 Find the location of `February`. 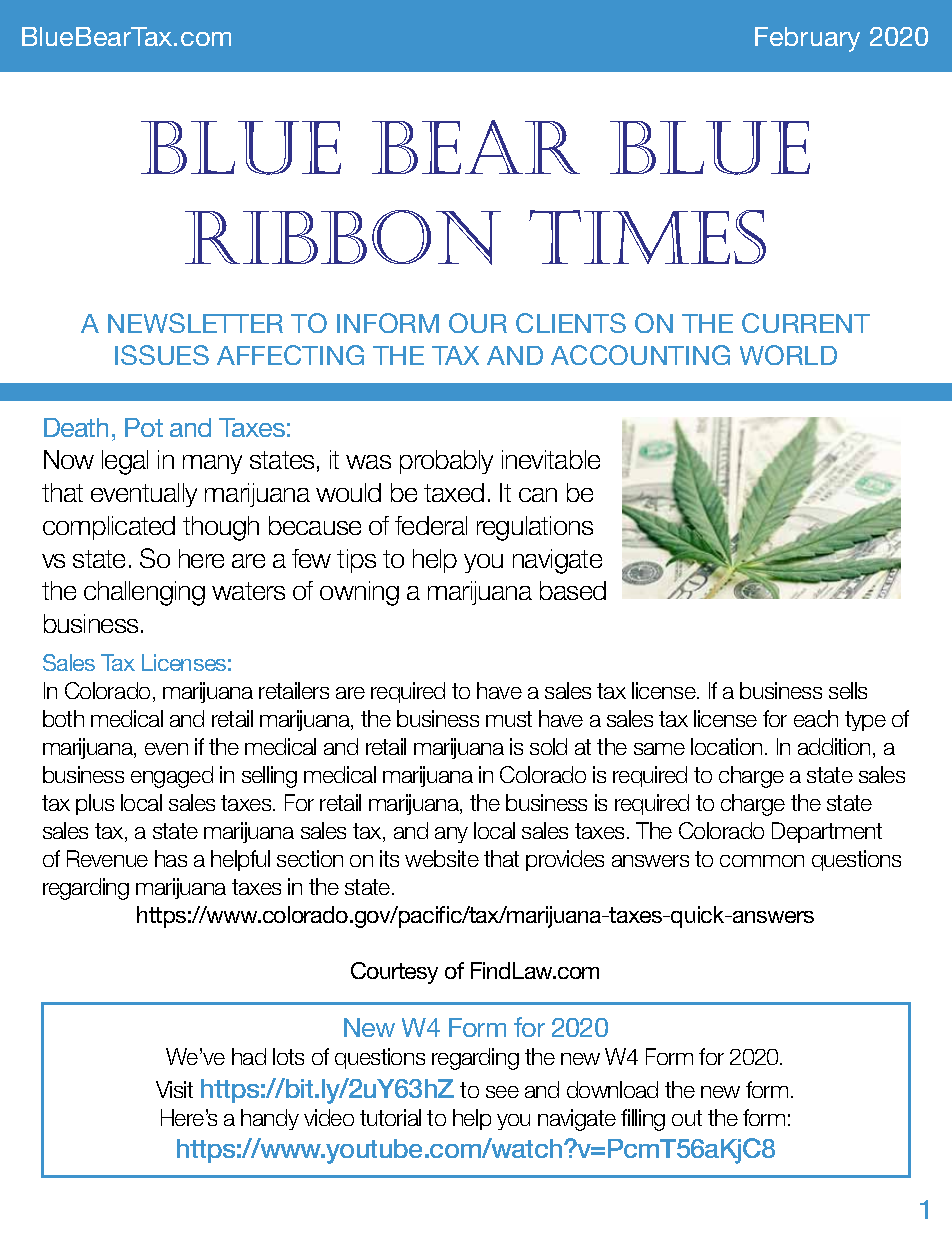

February is located at coordinates (807, 39).
